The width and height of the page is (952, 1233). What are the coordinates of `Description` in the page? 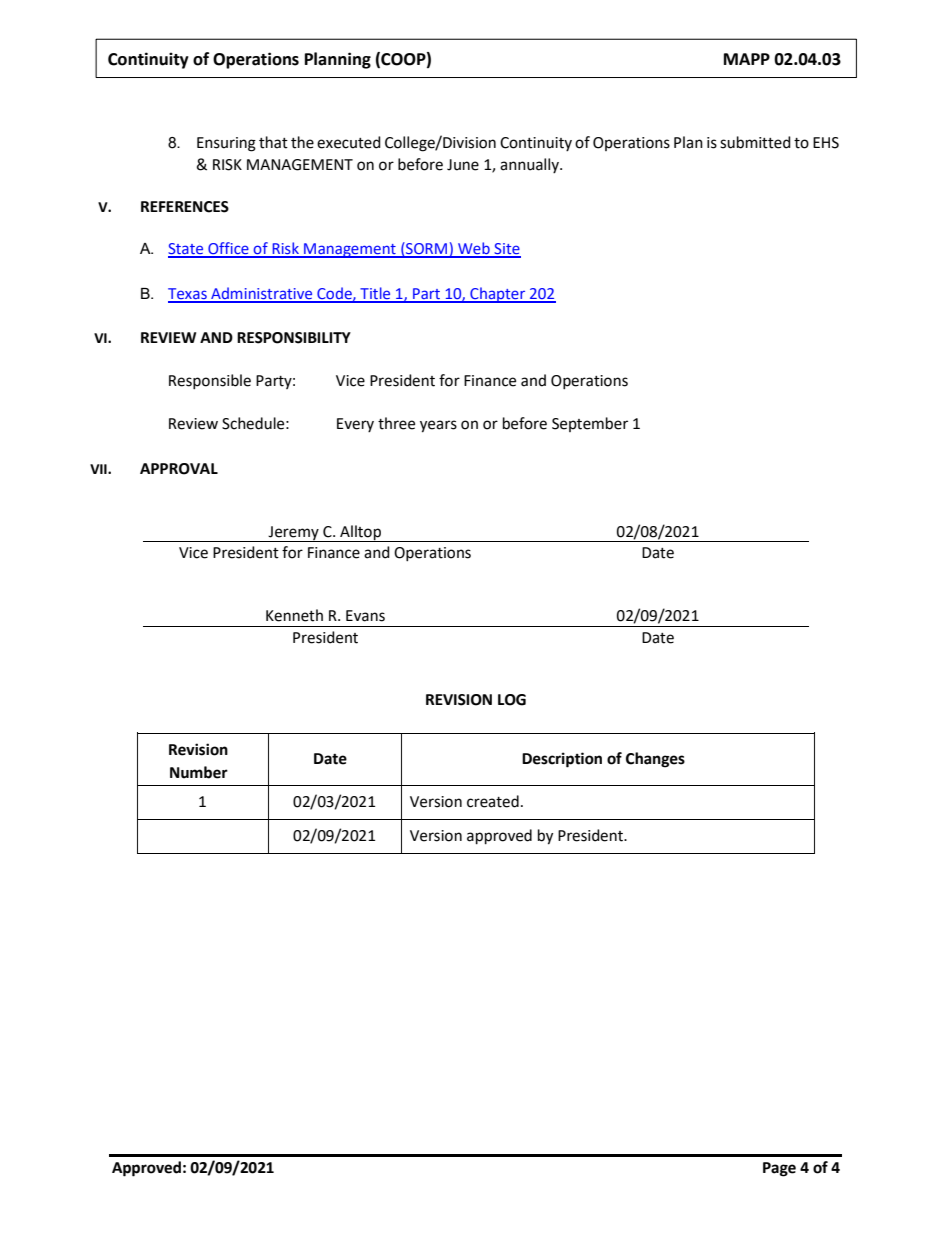 It's located at (562, 760).
